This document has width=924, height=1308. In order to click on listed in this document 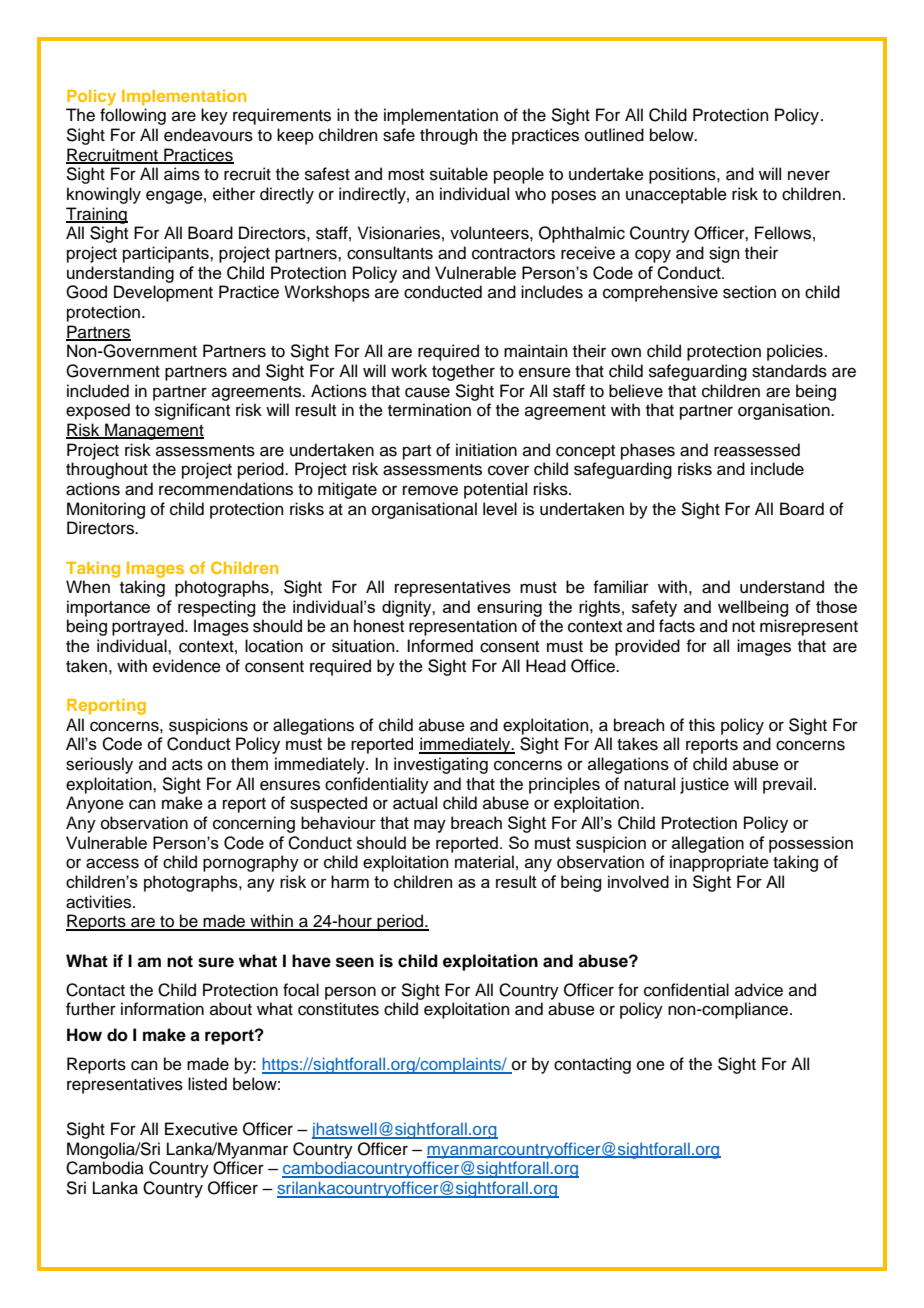, I will do `click(207, 1084)`.
